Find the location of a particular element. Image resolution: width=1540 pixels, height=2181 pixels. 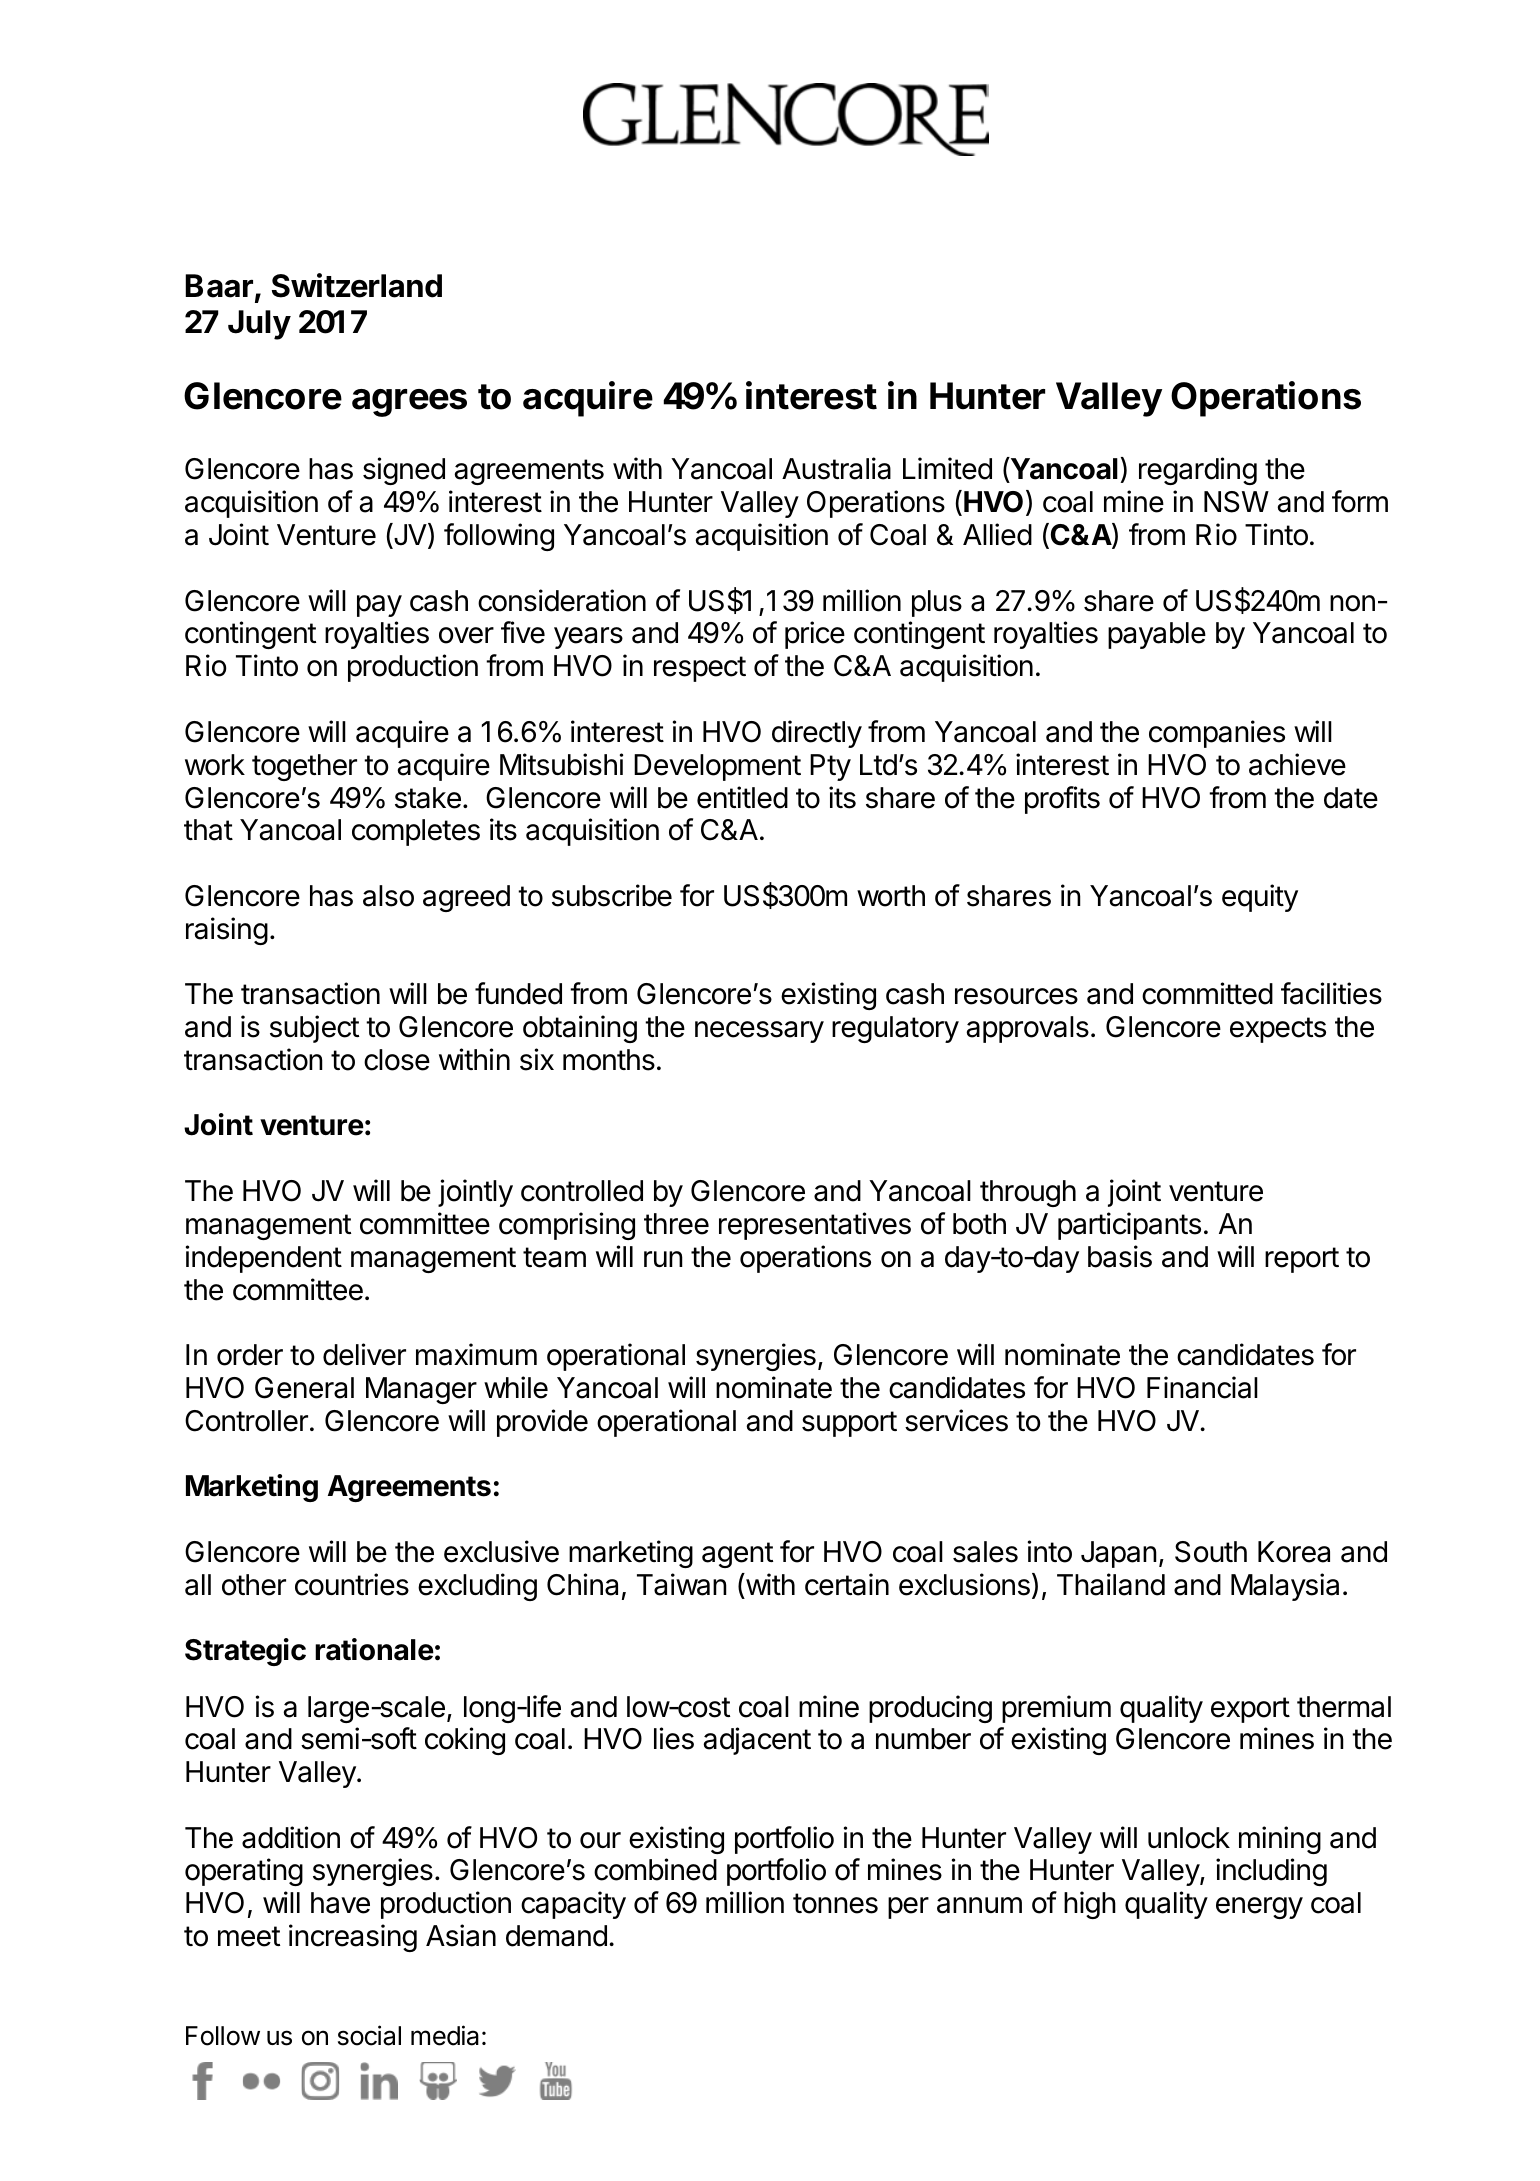

regarding is located at coordinates (1198, 471).
